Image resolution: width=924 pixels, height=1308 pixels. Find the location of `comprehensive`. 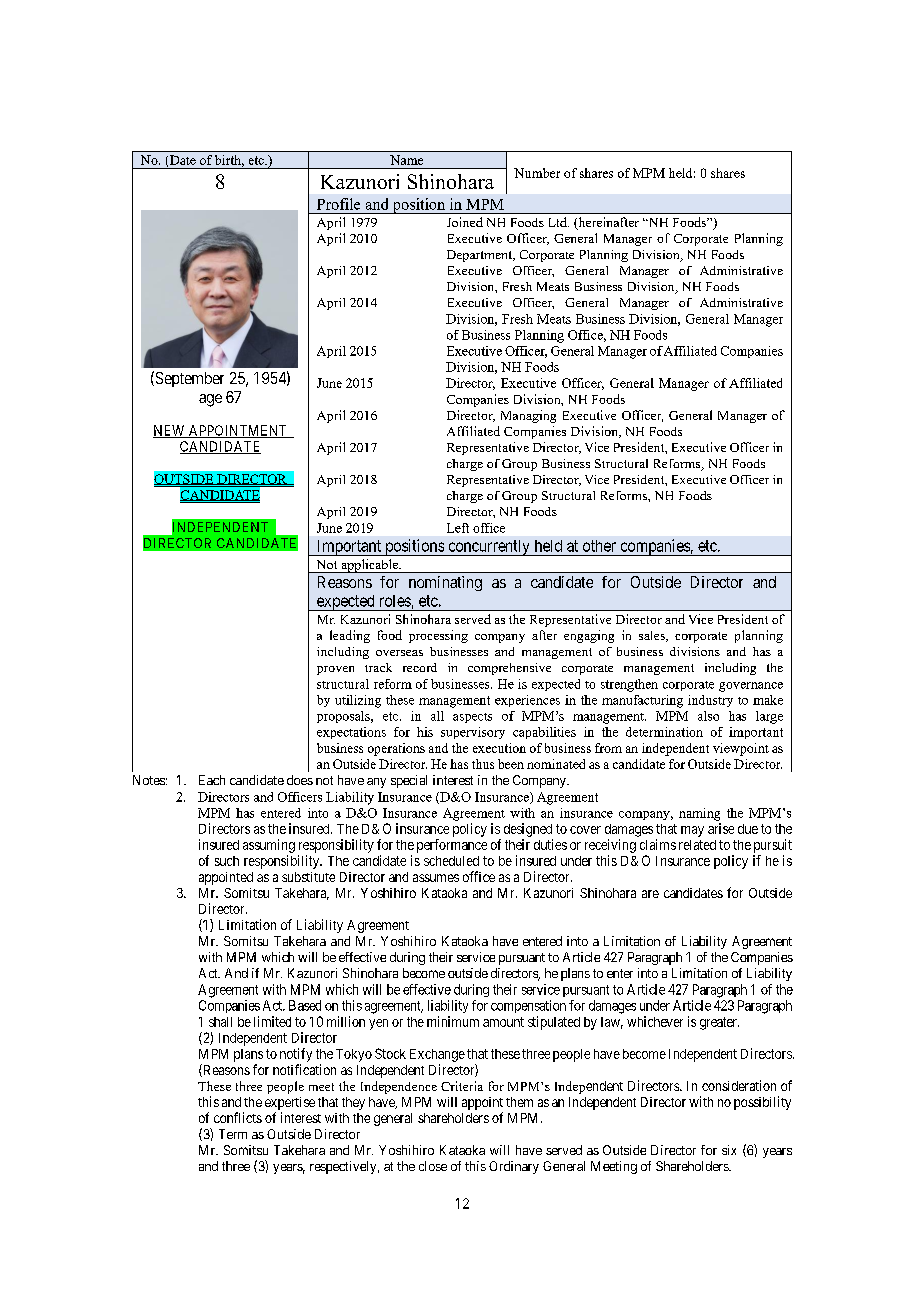

comprehensive is located at coordinates (509, 669).
